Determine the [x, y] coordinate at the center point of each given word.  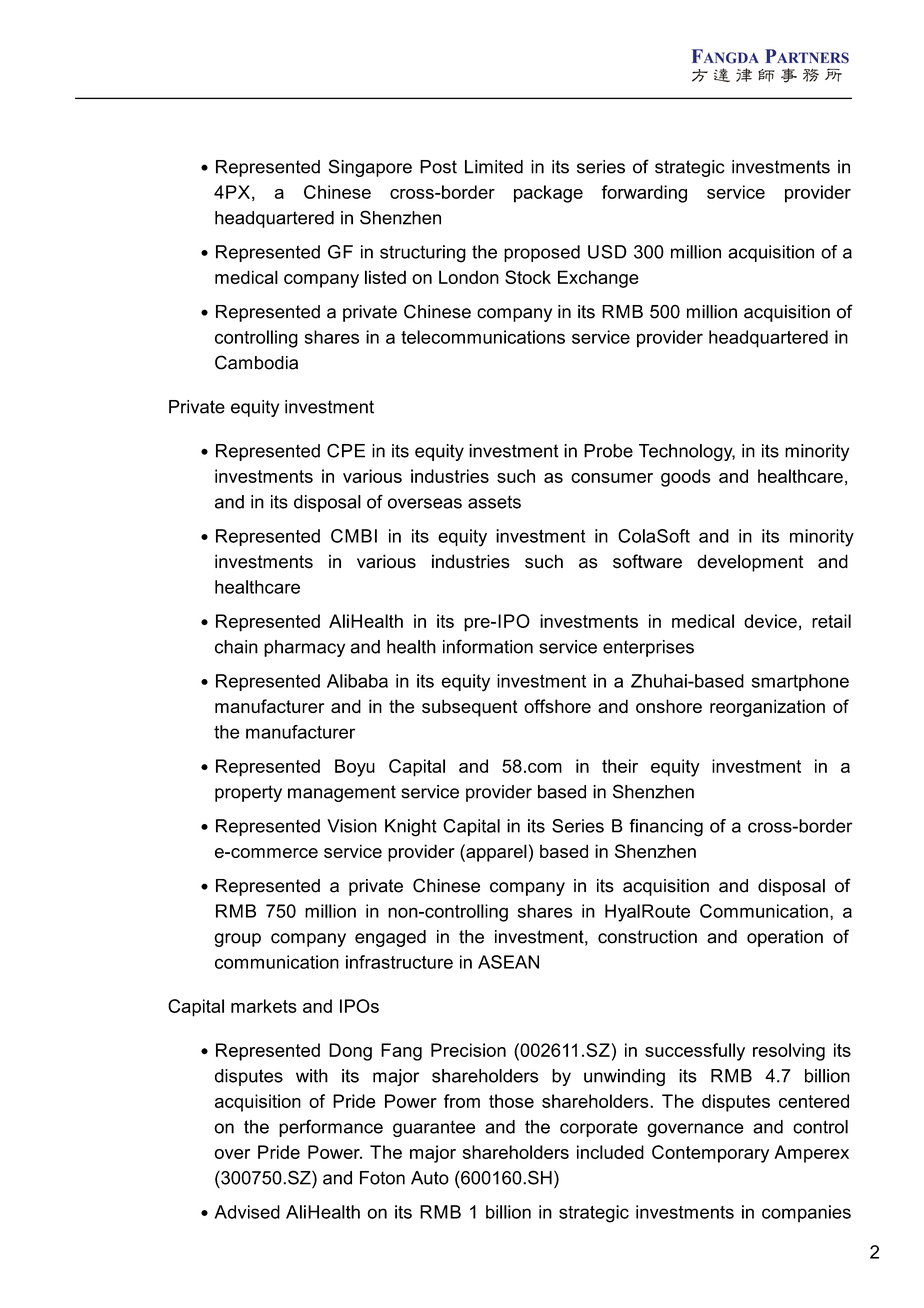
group [237, 940]
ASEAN [508, 962]
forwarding [644, 194]
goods [686, 478]
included [610, 1152]
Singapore [370, 168]
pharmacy [304, 648]
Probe [608, 451]
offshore [557, 706]
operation [785, 938]
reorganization [767, 708]
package [548, 194]
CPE [346, 450]
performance [331, 1128]
